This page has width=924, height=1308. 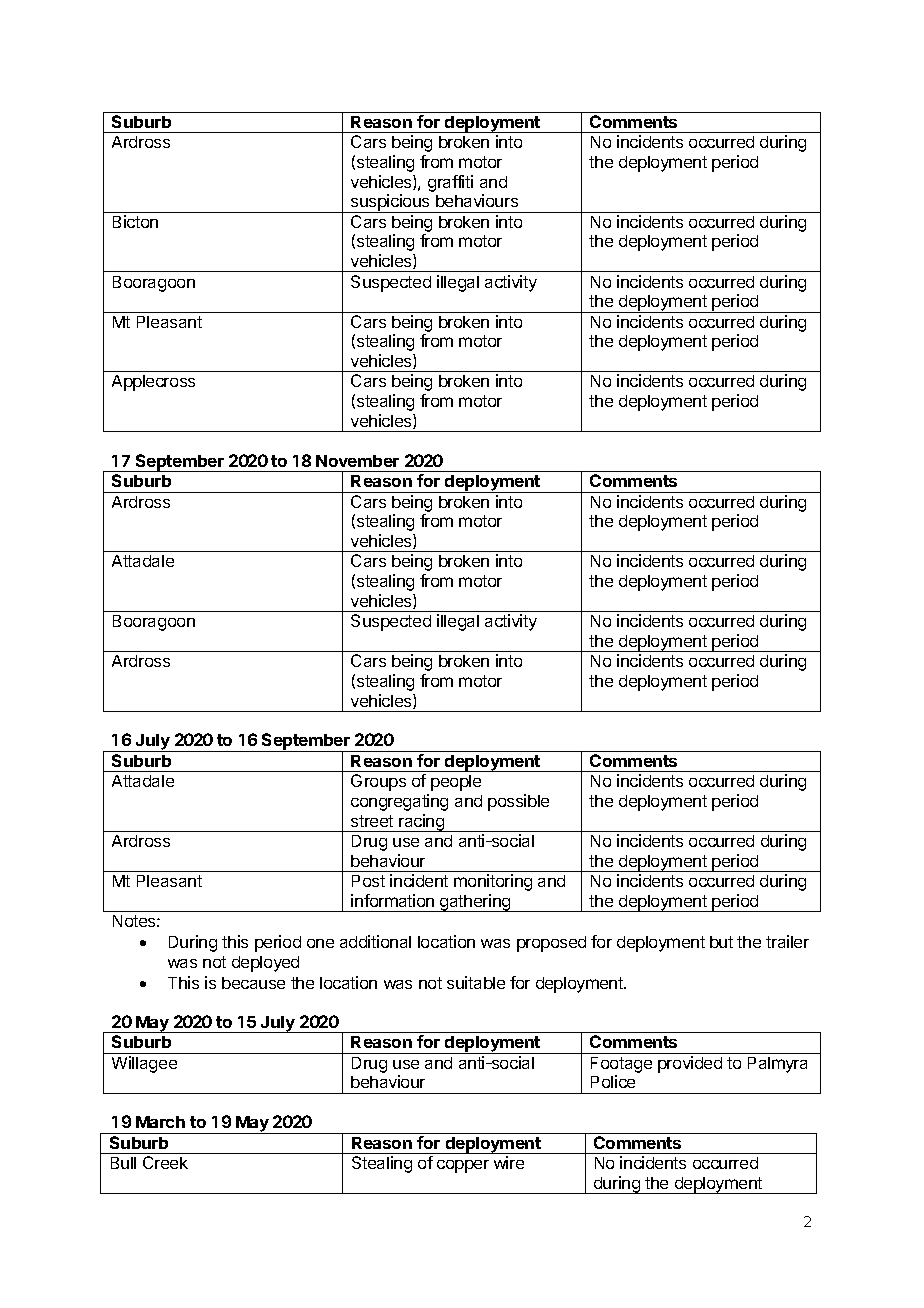 What do you see at coordinates (160, 1122) in the page?
I see `March` at bounding box center [160, 1122].
